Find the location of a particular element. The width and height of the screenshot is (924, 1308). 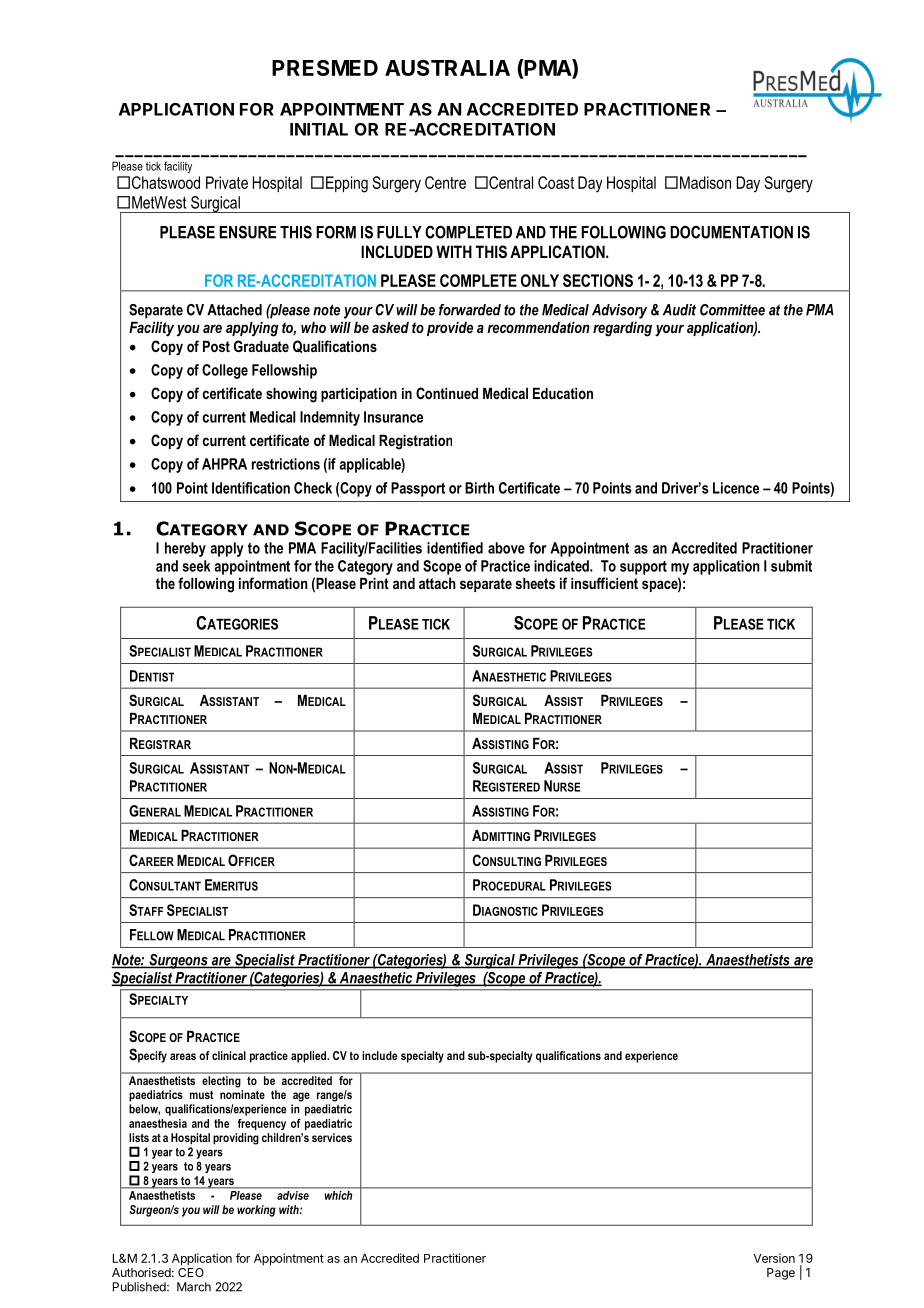

Continued is located at coordinates (447, 393).
